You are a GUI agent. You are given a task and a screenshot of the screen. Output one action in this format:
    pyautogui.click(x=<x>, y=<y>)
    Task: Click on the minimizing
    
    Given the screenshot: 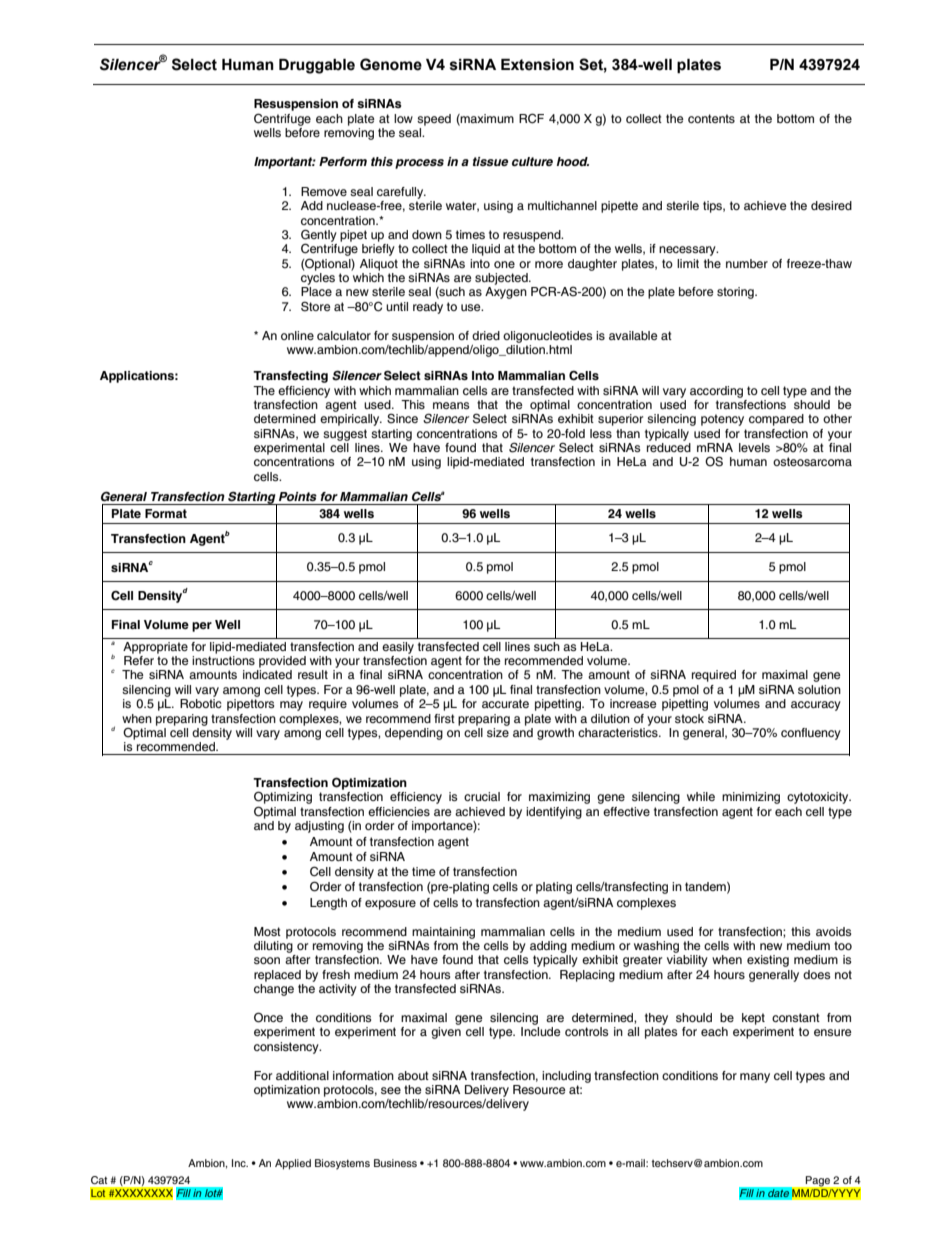 What is the action you would take?
    pyautogui.click(x=751, y=798)
